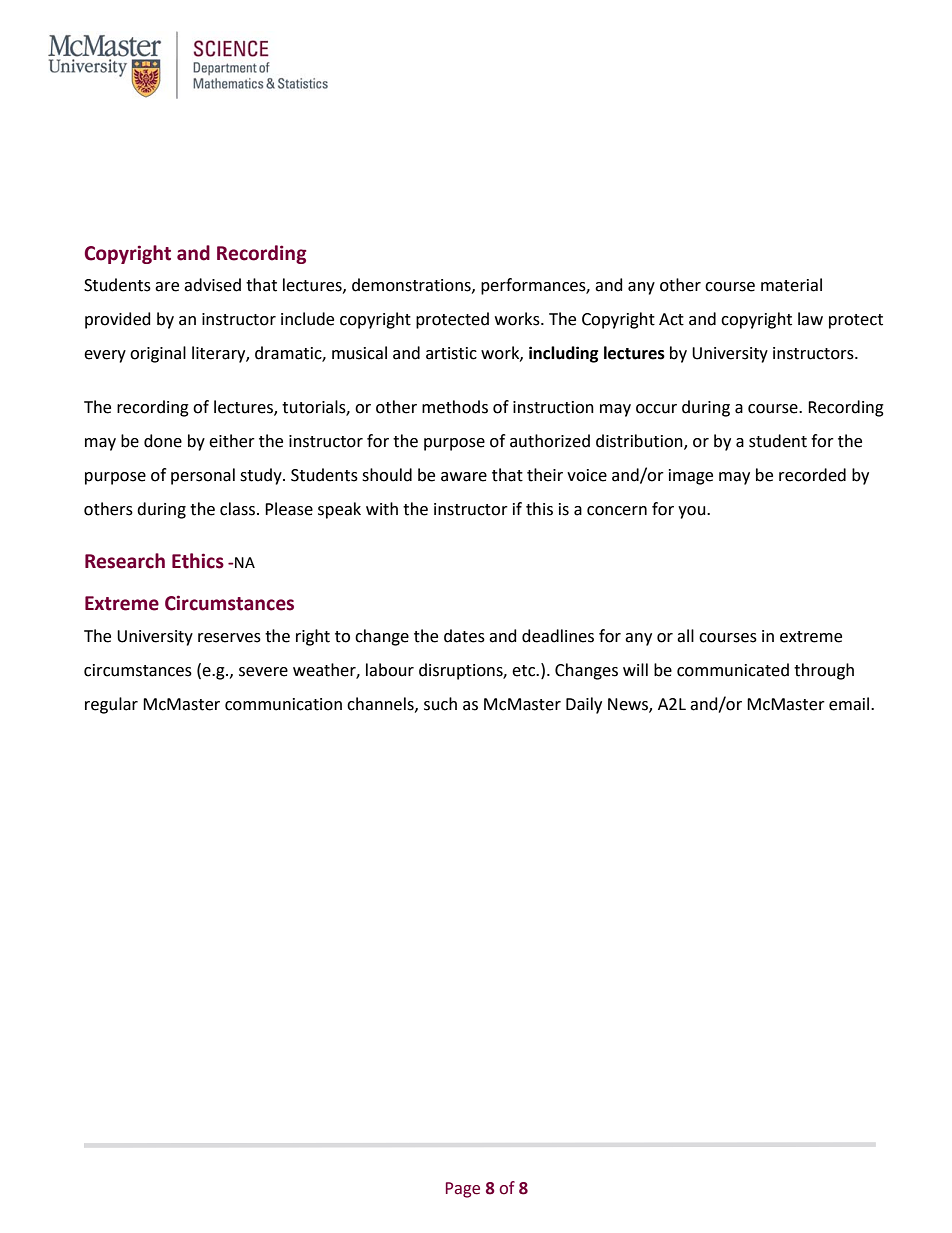  What do you see at coordinates (212, 285) in the screenshot?
I see `advised` at bounding box center [212, 285].
